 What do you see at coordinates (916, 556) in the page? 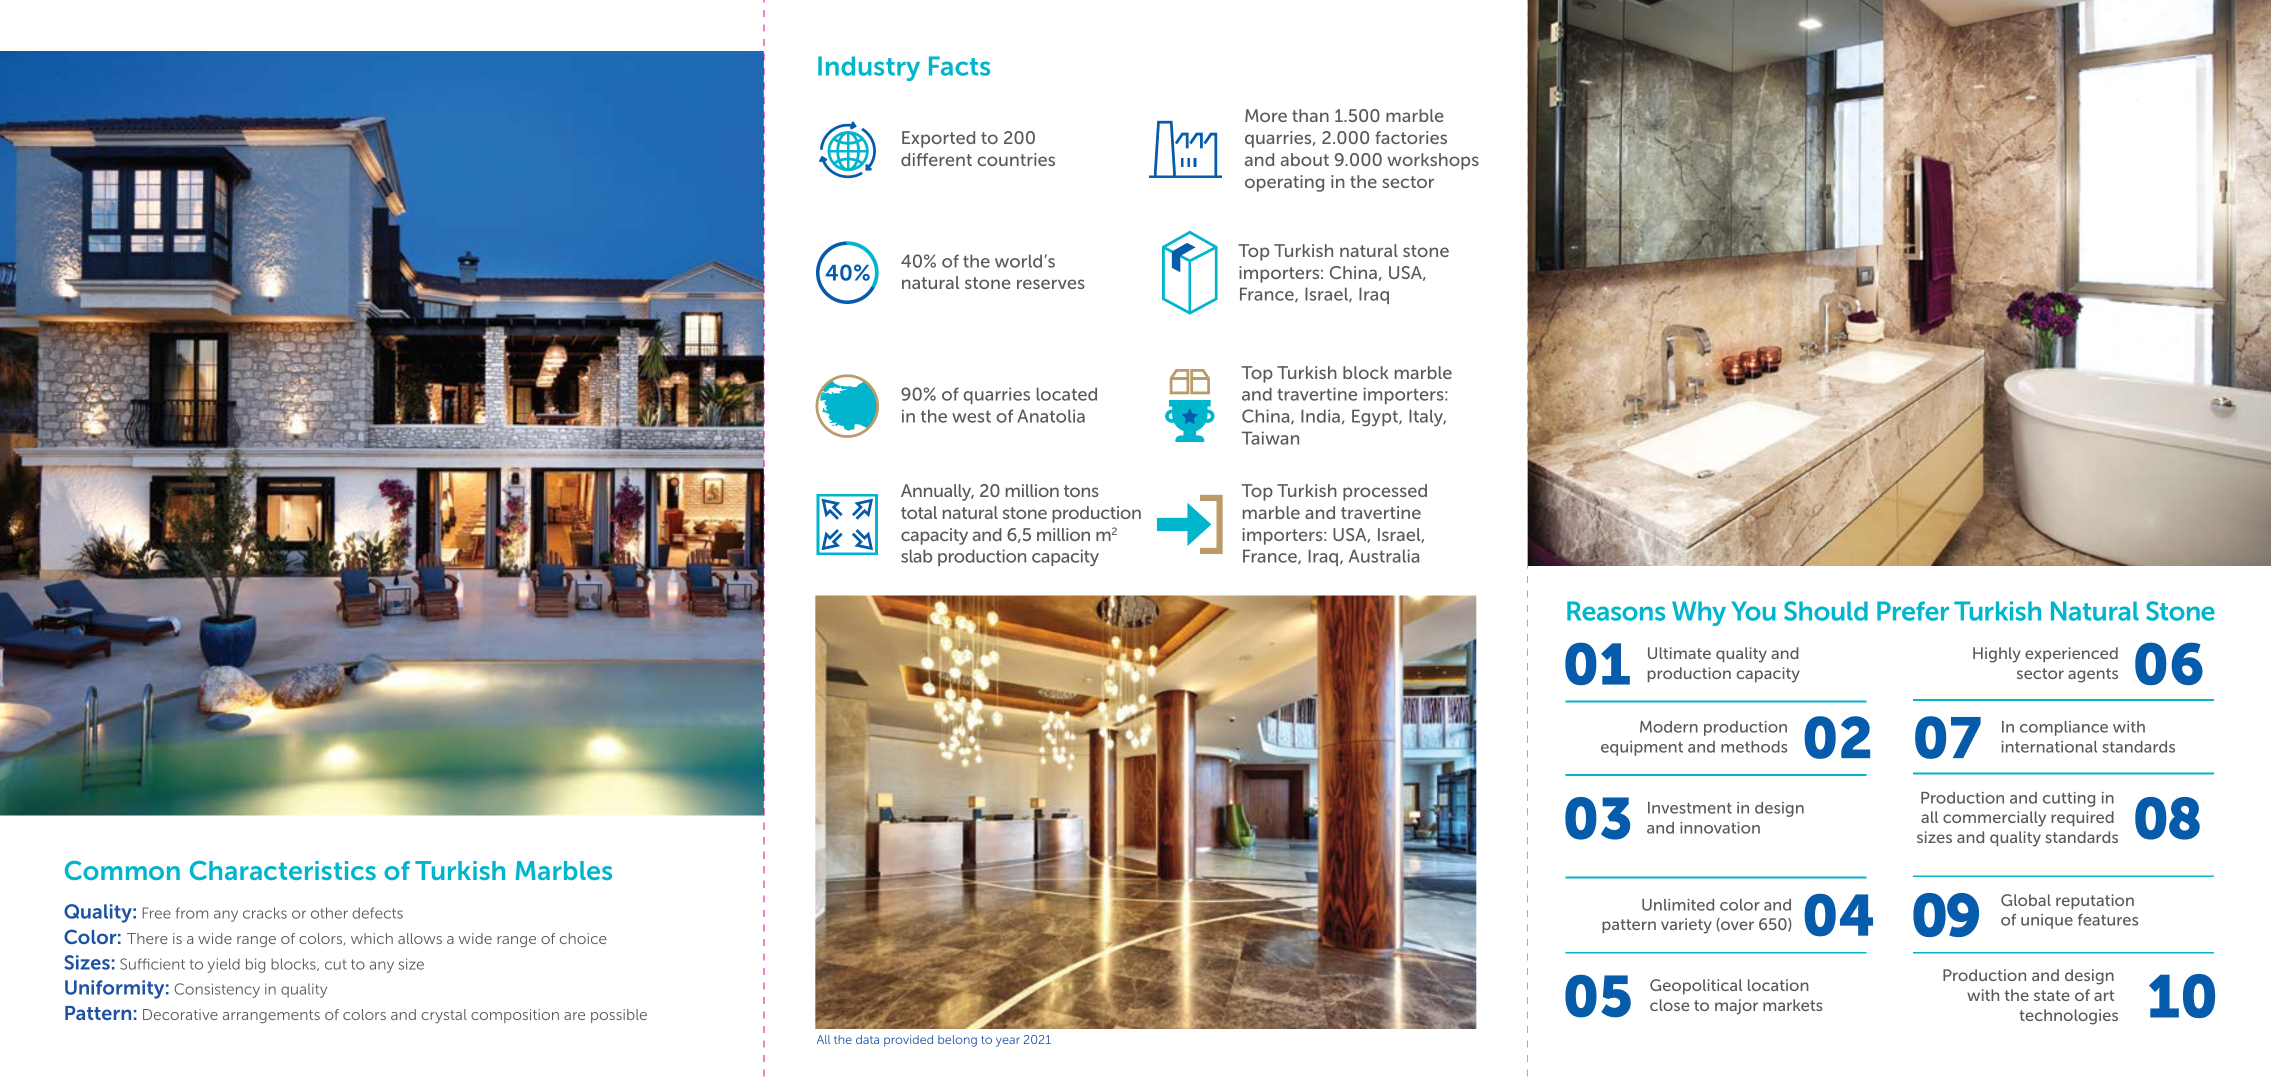
I see `slab` at bounding box center [916, 556].
